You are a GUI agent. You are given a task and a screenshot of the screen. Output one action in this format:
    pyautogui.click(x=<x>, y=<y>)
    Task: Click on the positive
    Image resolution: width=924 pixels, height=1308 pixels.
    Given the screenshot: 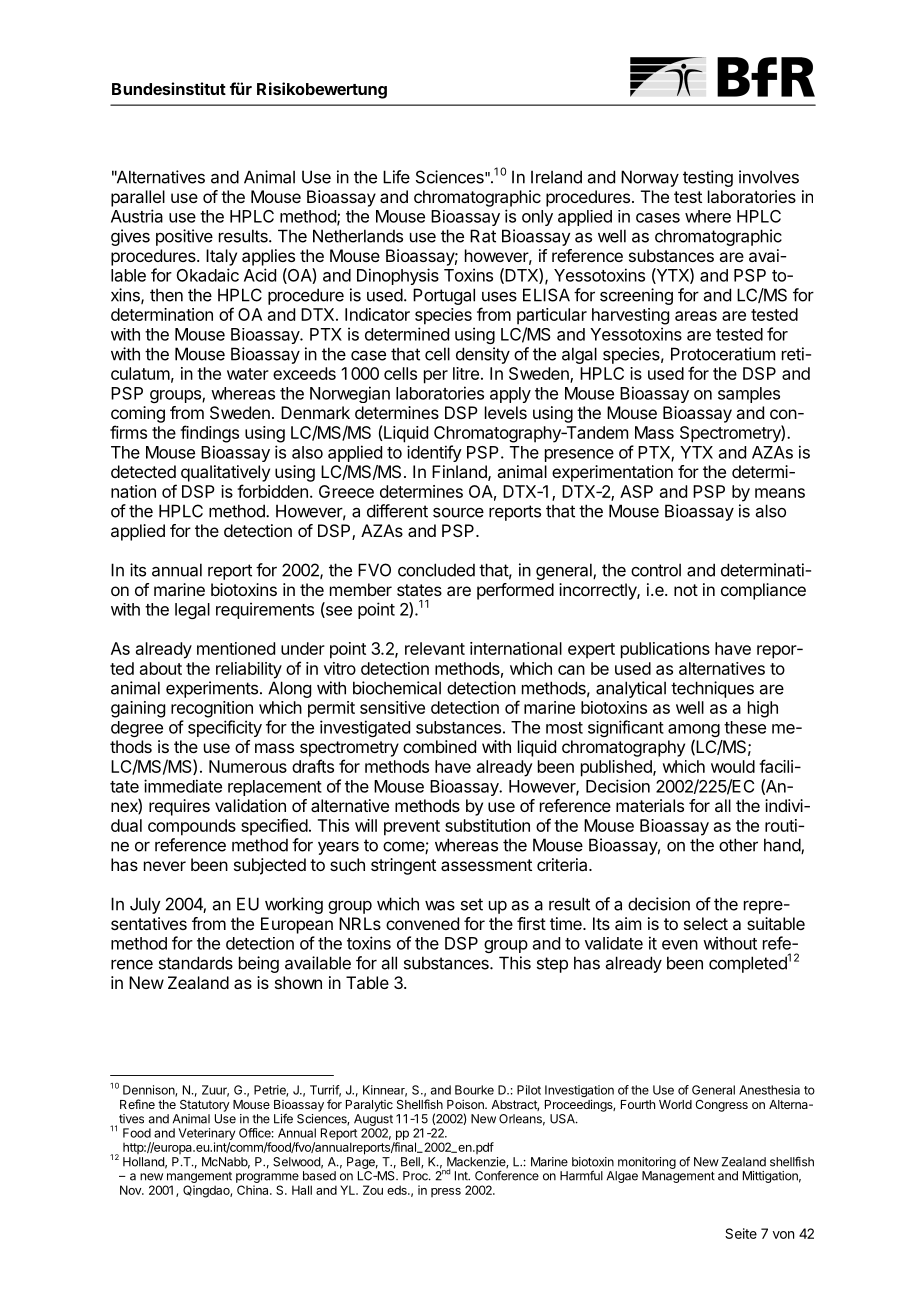 What is the action you would take?
    pyautogui.click(x=184, y=237)
